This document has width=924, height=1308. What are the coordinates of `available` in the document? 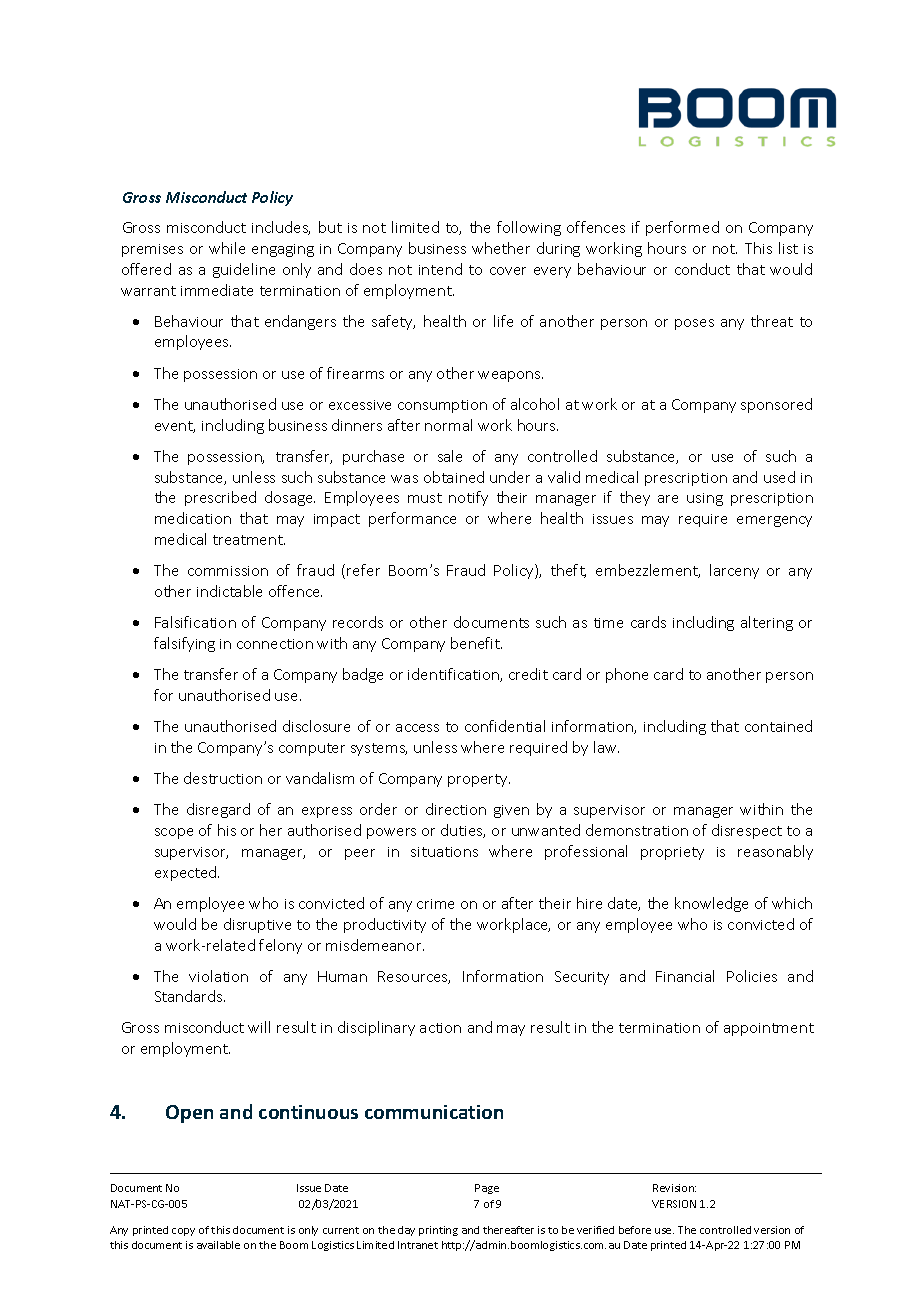 It's located at (218, 1245).
